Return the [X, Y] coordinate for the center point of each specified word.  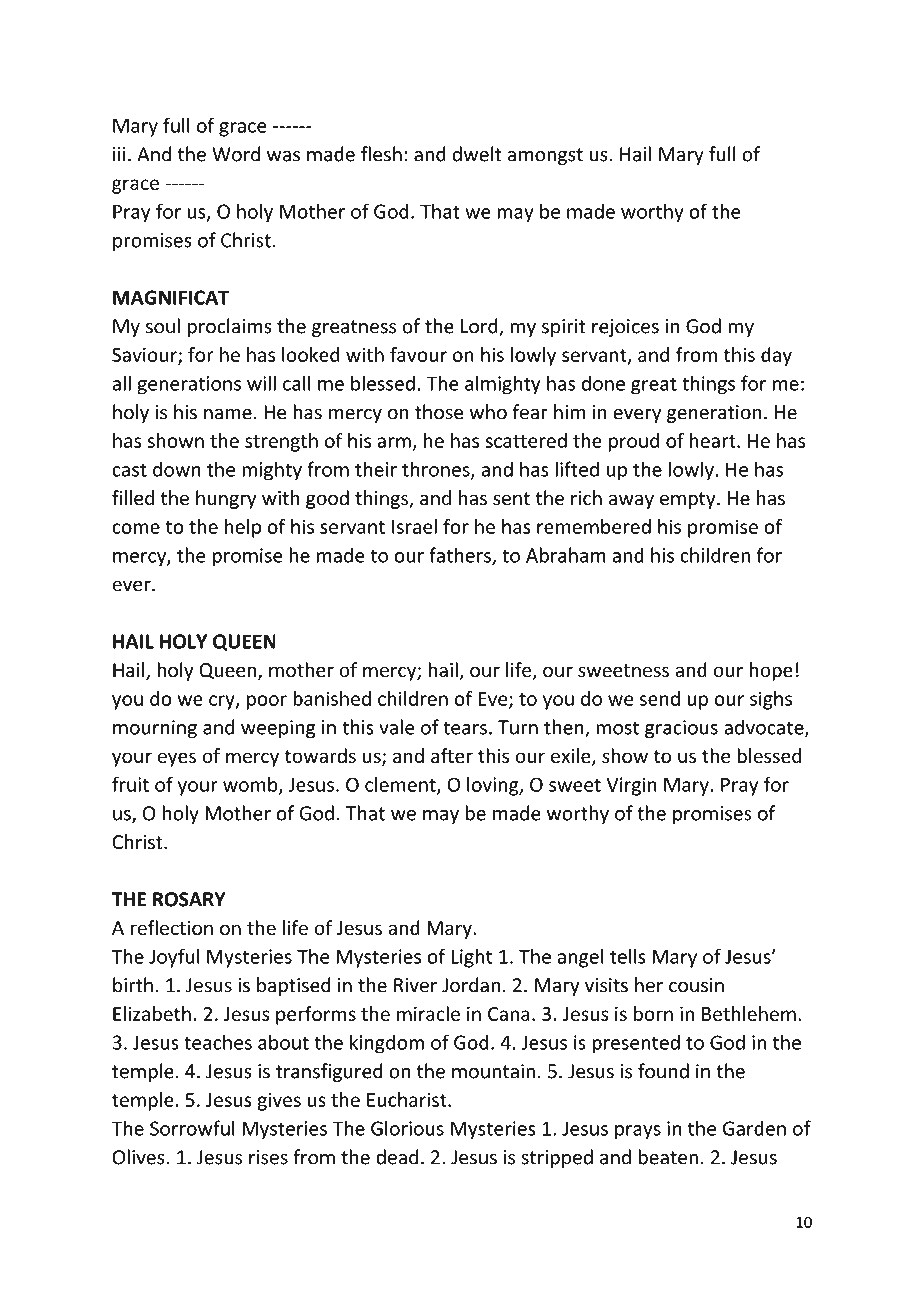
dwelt [476, 154]
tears [465, 728]
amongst [545, 156]
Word [236, 154]
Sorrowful [192, 1128]
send [660, 698]
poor [267, 702]
